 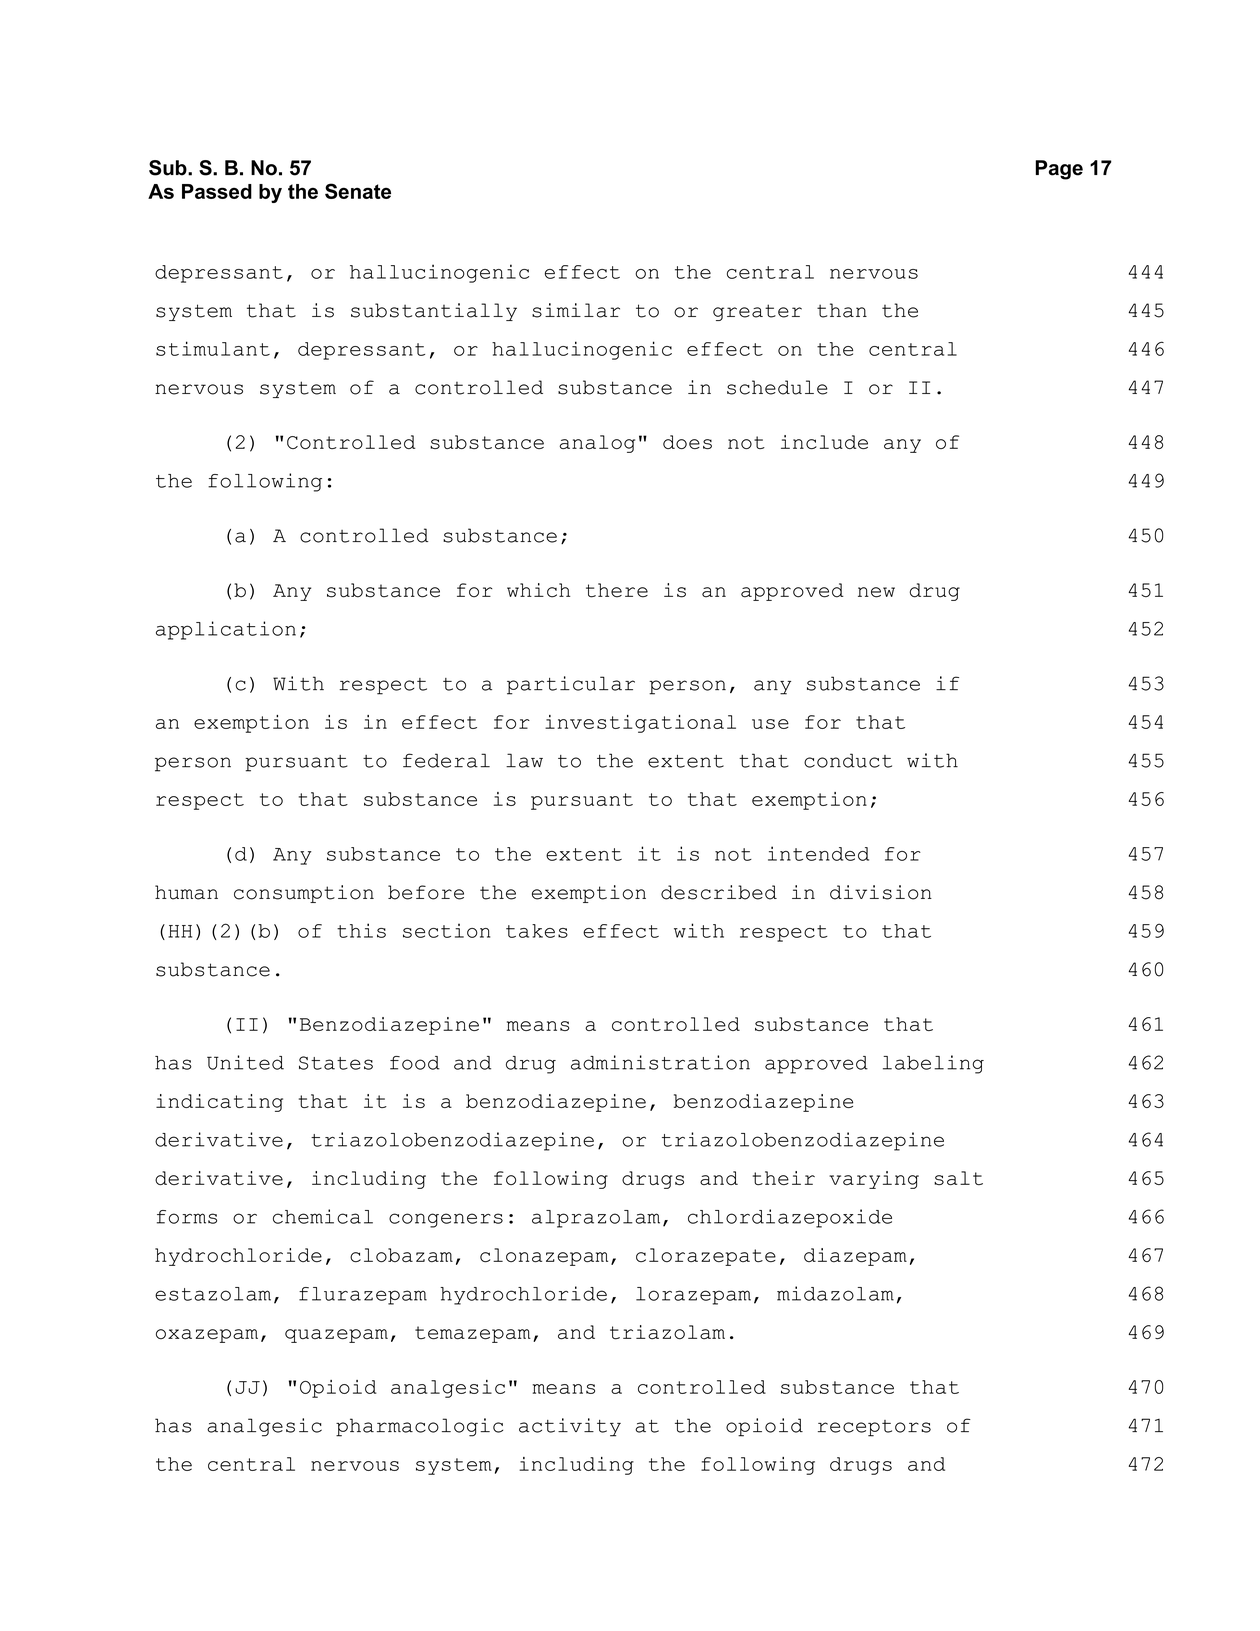 I want to click on pharmacologic, so click(x=419, y=1427).
